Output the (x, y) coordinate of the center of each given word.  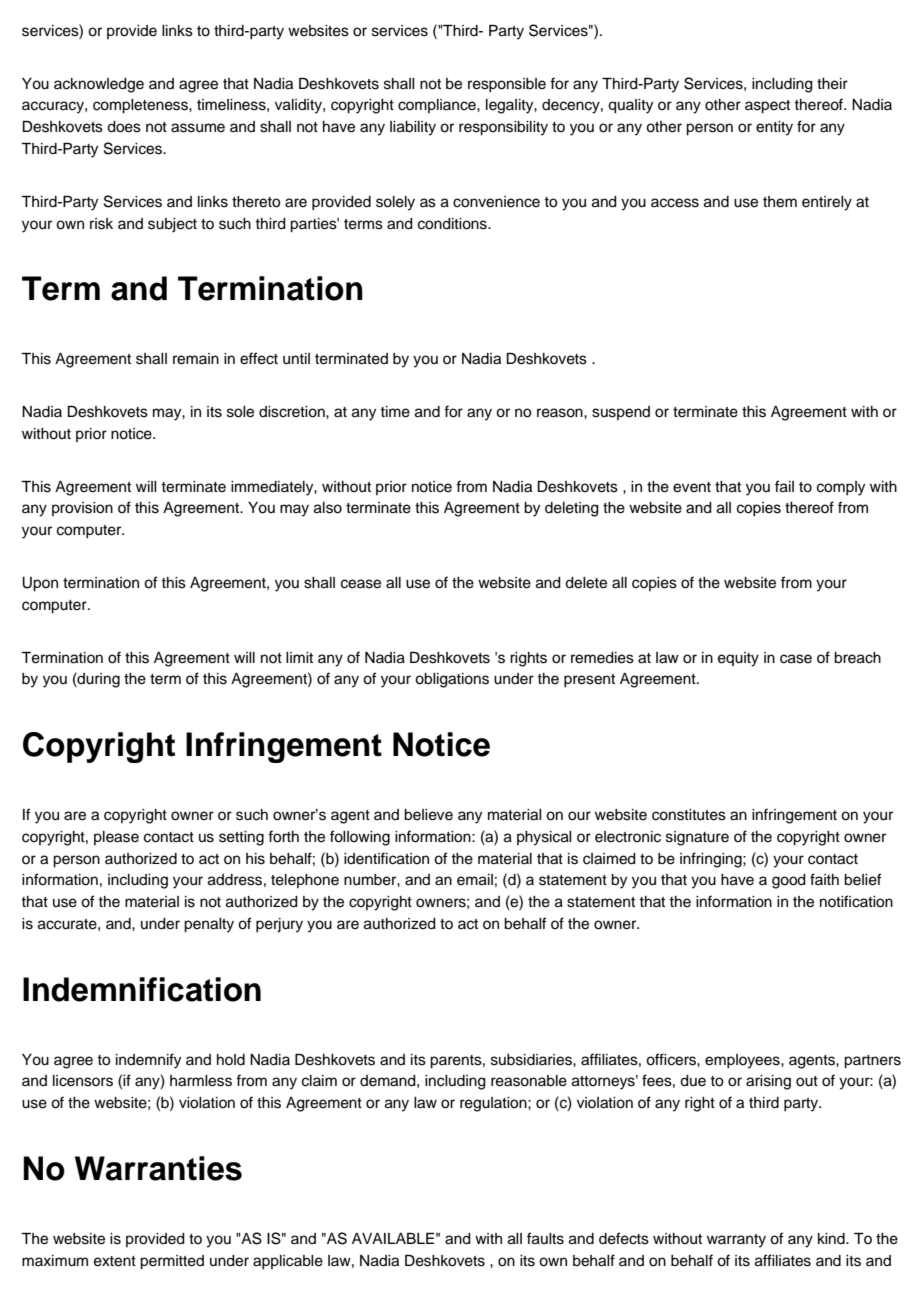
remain (196, 359)
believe (428, 815)
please (116, 838)
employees (743, 1061)
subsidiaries (532, 1060)
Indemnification (142, 989)
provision (82, 509)
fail (784, 486)
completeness (141, 106)
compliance (438, 106)
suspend (621, 413)
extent (115, 1261)
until (296, 359)
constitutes (689, 815)
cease (361, 584)
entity (774, 128)
